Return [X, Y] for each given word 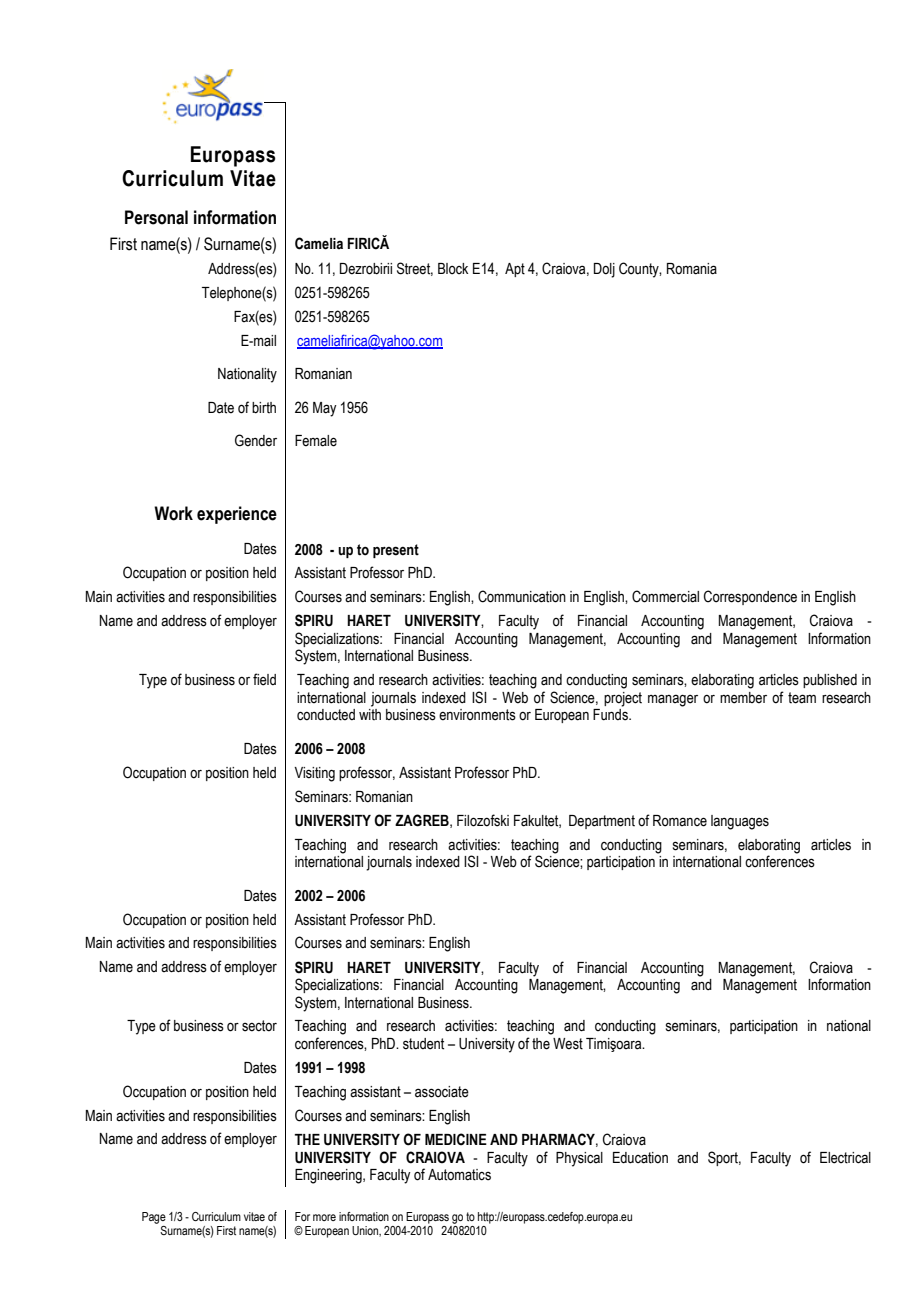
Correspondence [750, 597]
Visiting [314, 774]
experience [237, 515]
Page [154, 1218]
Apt [515, 270]
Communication [522, 596]
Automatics [459, 1175]
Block [453, 269]
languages [740, 822]
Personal [156, 217]
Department [602, 822]
